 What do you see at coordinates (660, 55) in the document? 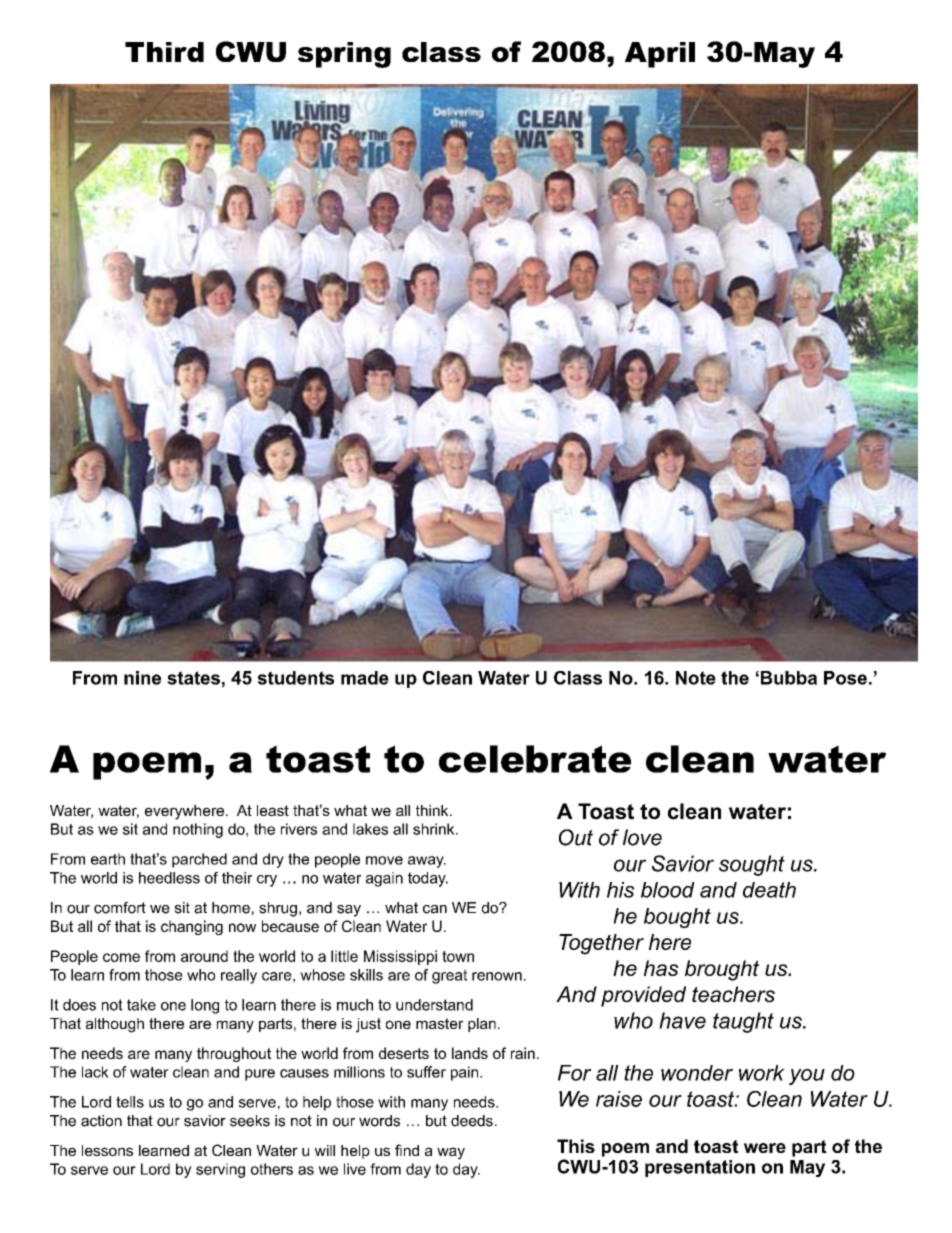
I see `April` at bounding box center [660, 55].
